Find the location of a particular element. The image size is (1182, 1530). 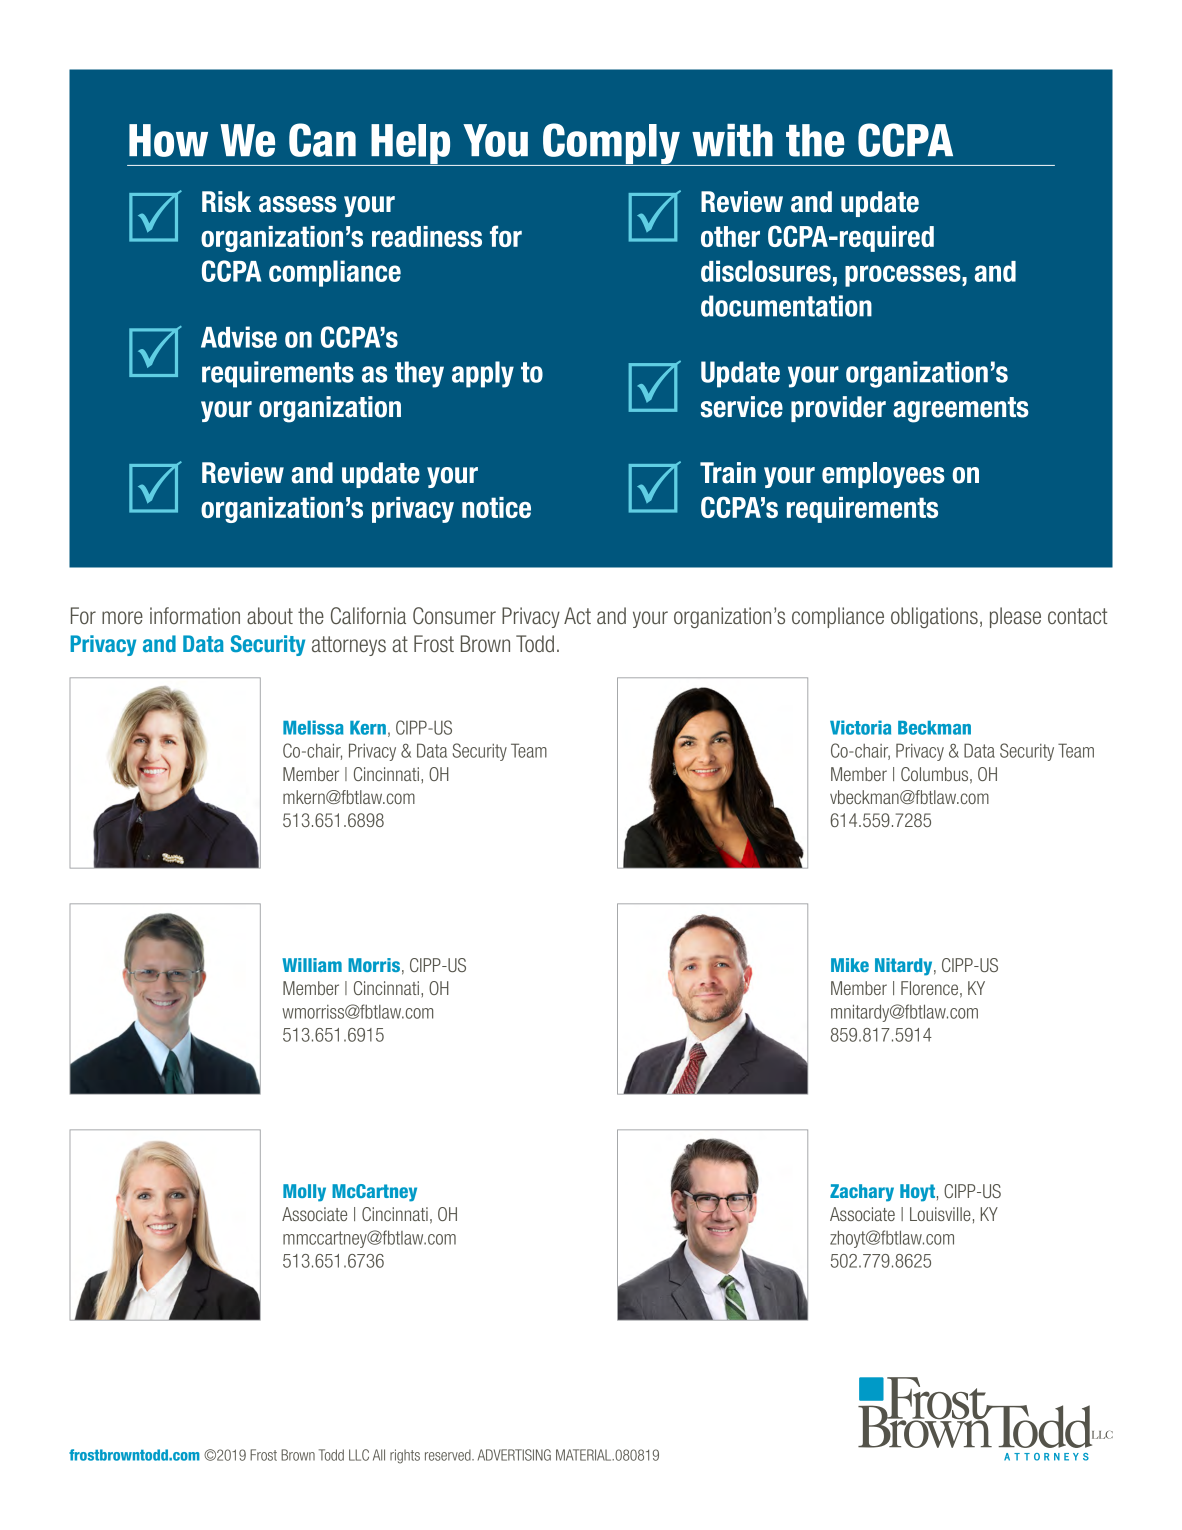

William is located at coordinates (312, 965).
